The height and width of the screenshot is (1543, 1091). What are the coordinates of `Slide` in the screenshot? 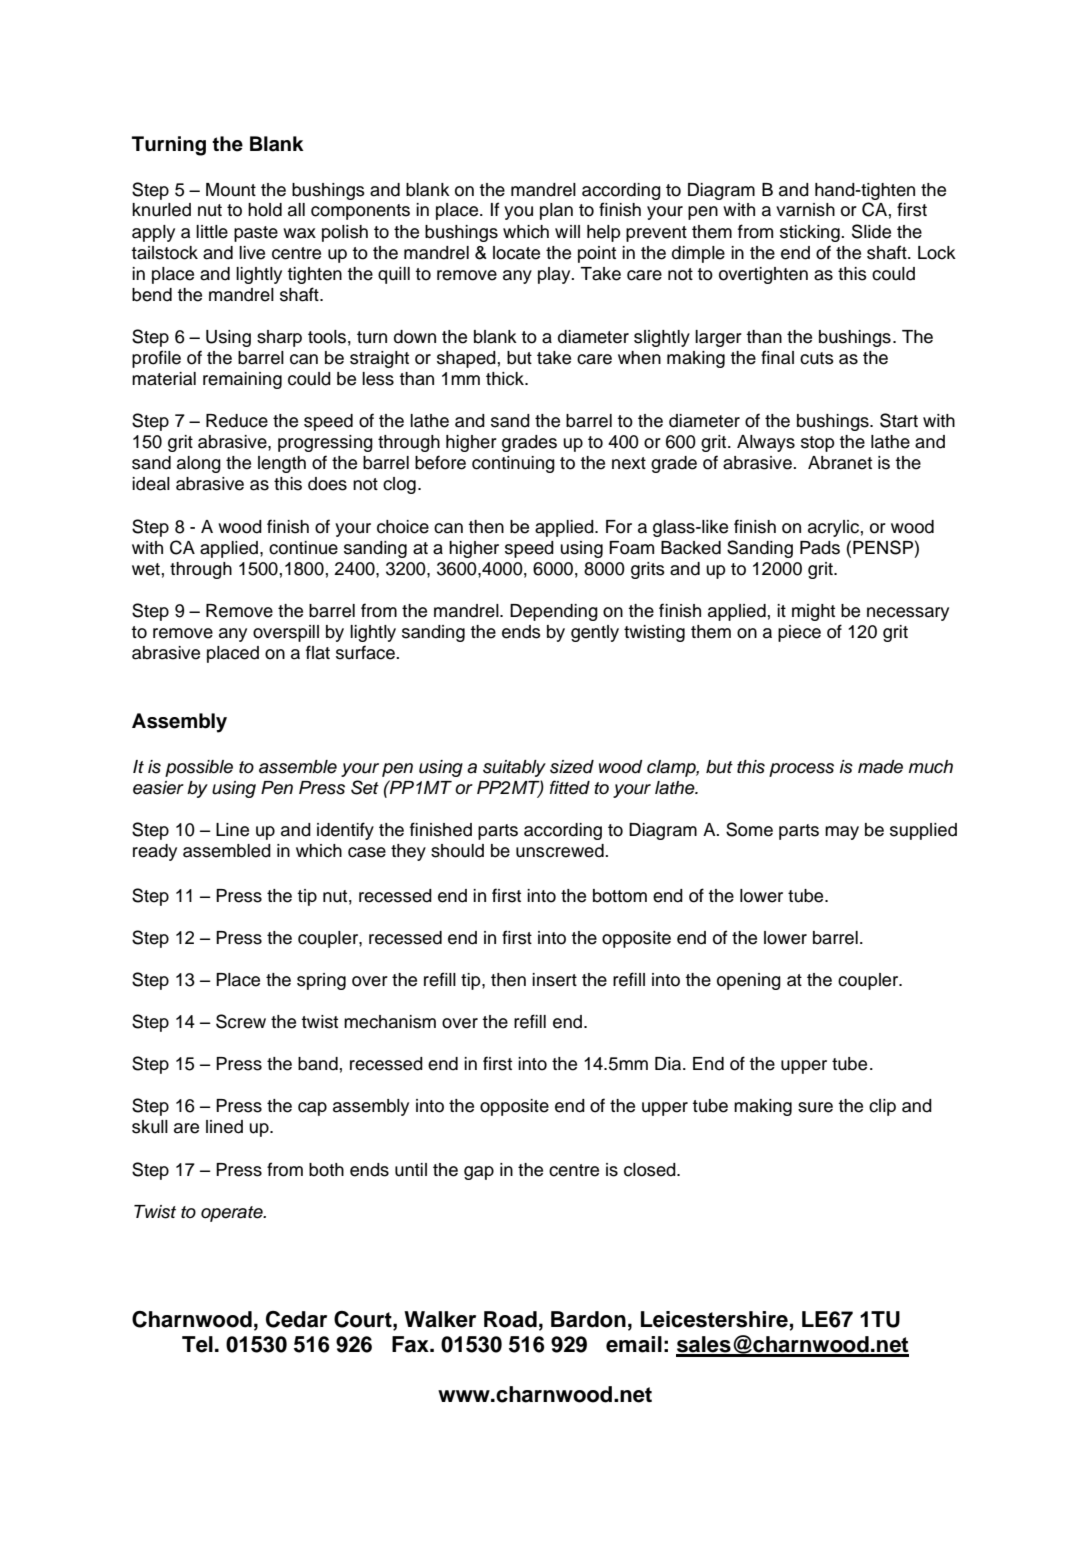 It's located at (871, 231).
